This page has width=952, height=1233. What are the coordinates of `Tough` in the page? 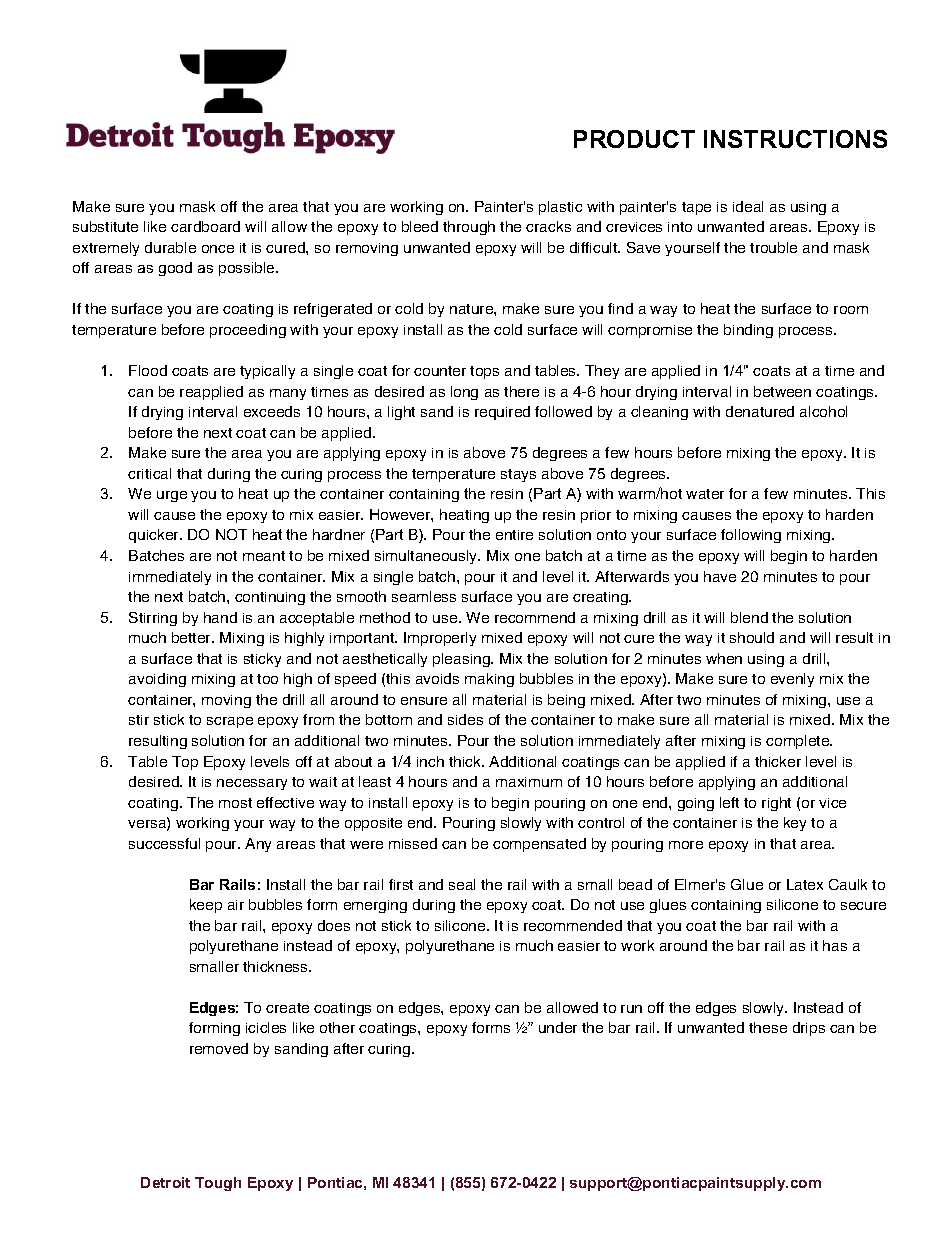 It's located at (218, 1184).
